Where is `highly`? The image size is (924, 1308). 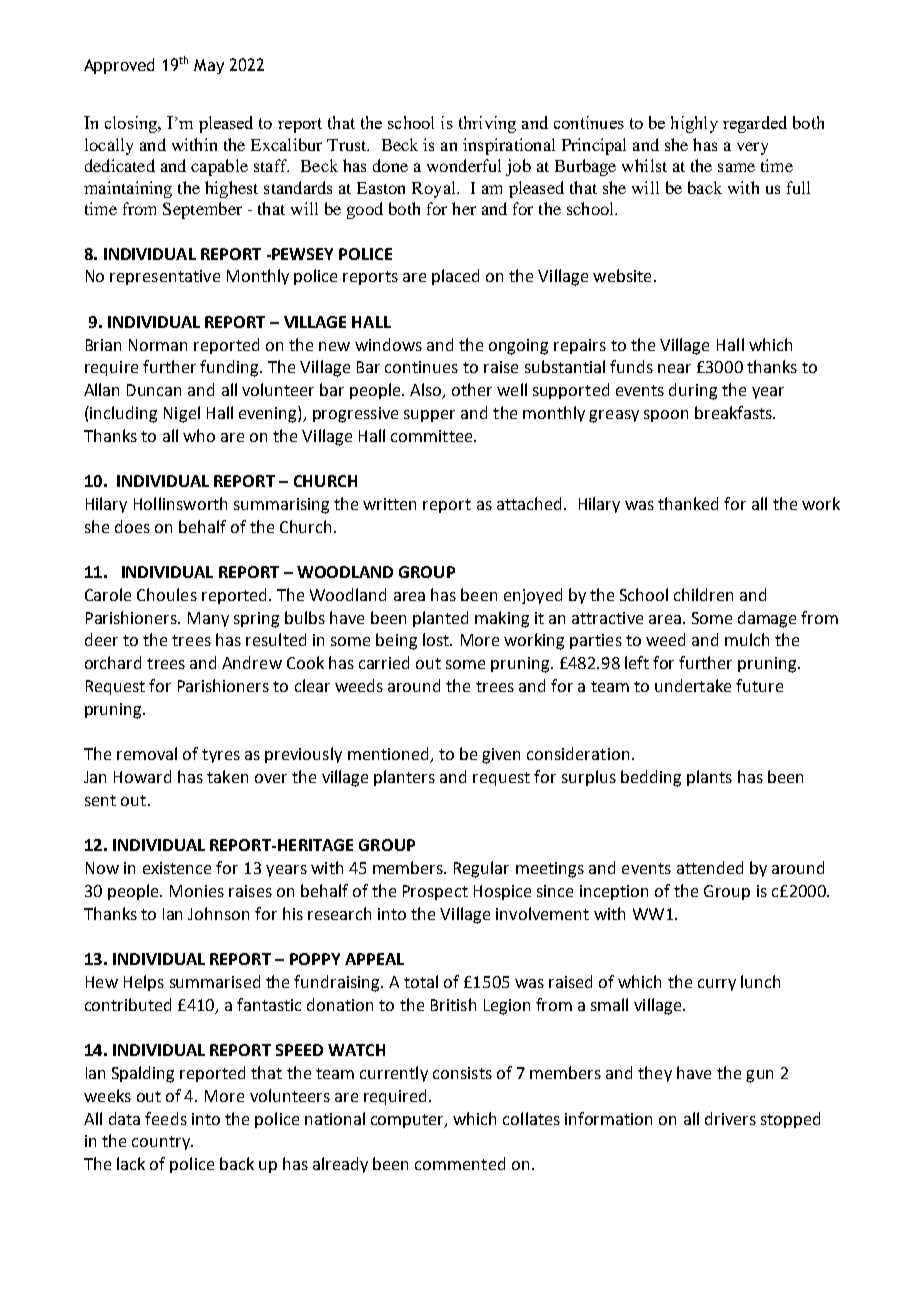 highly is located at coordinates (694, 124).
